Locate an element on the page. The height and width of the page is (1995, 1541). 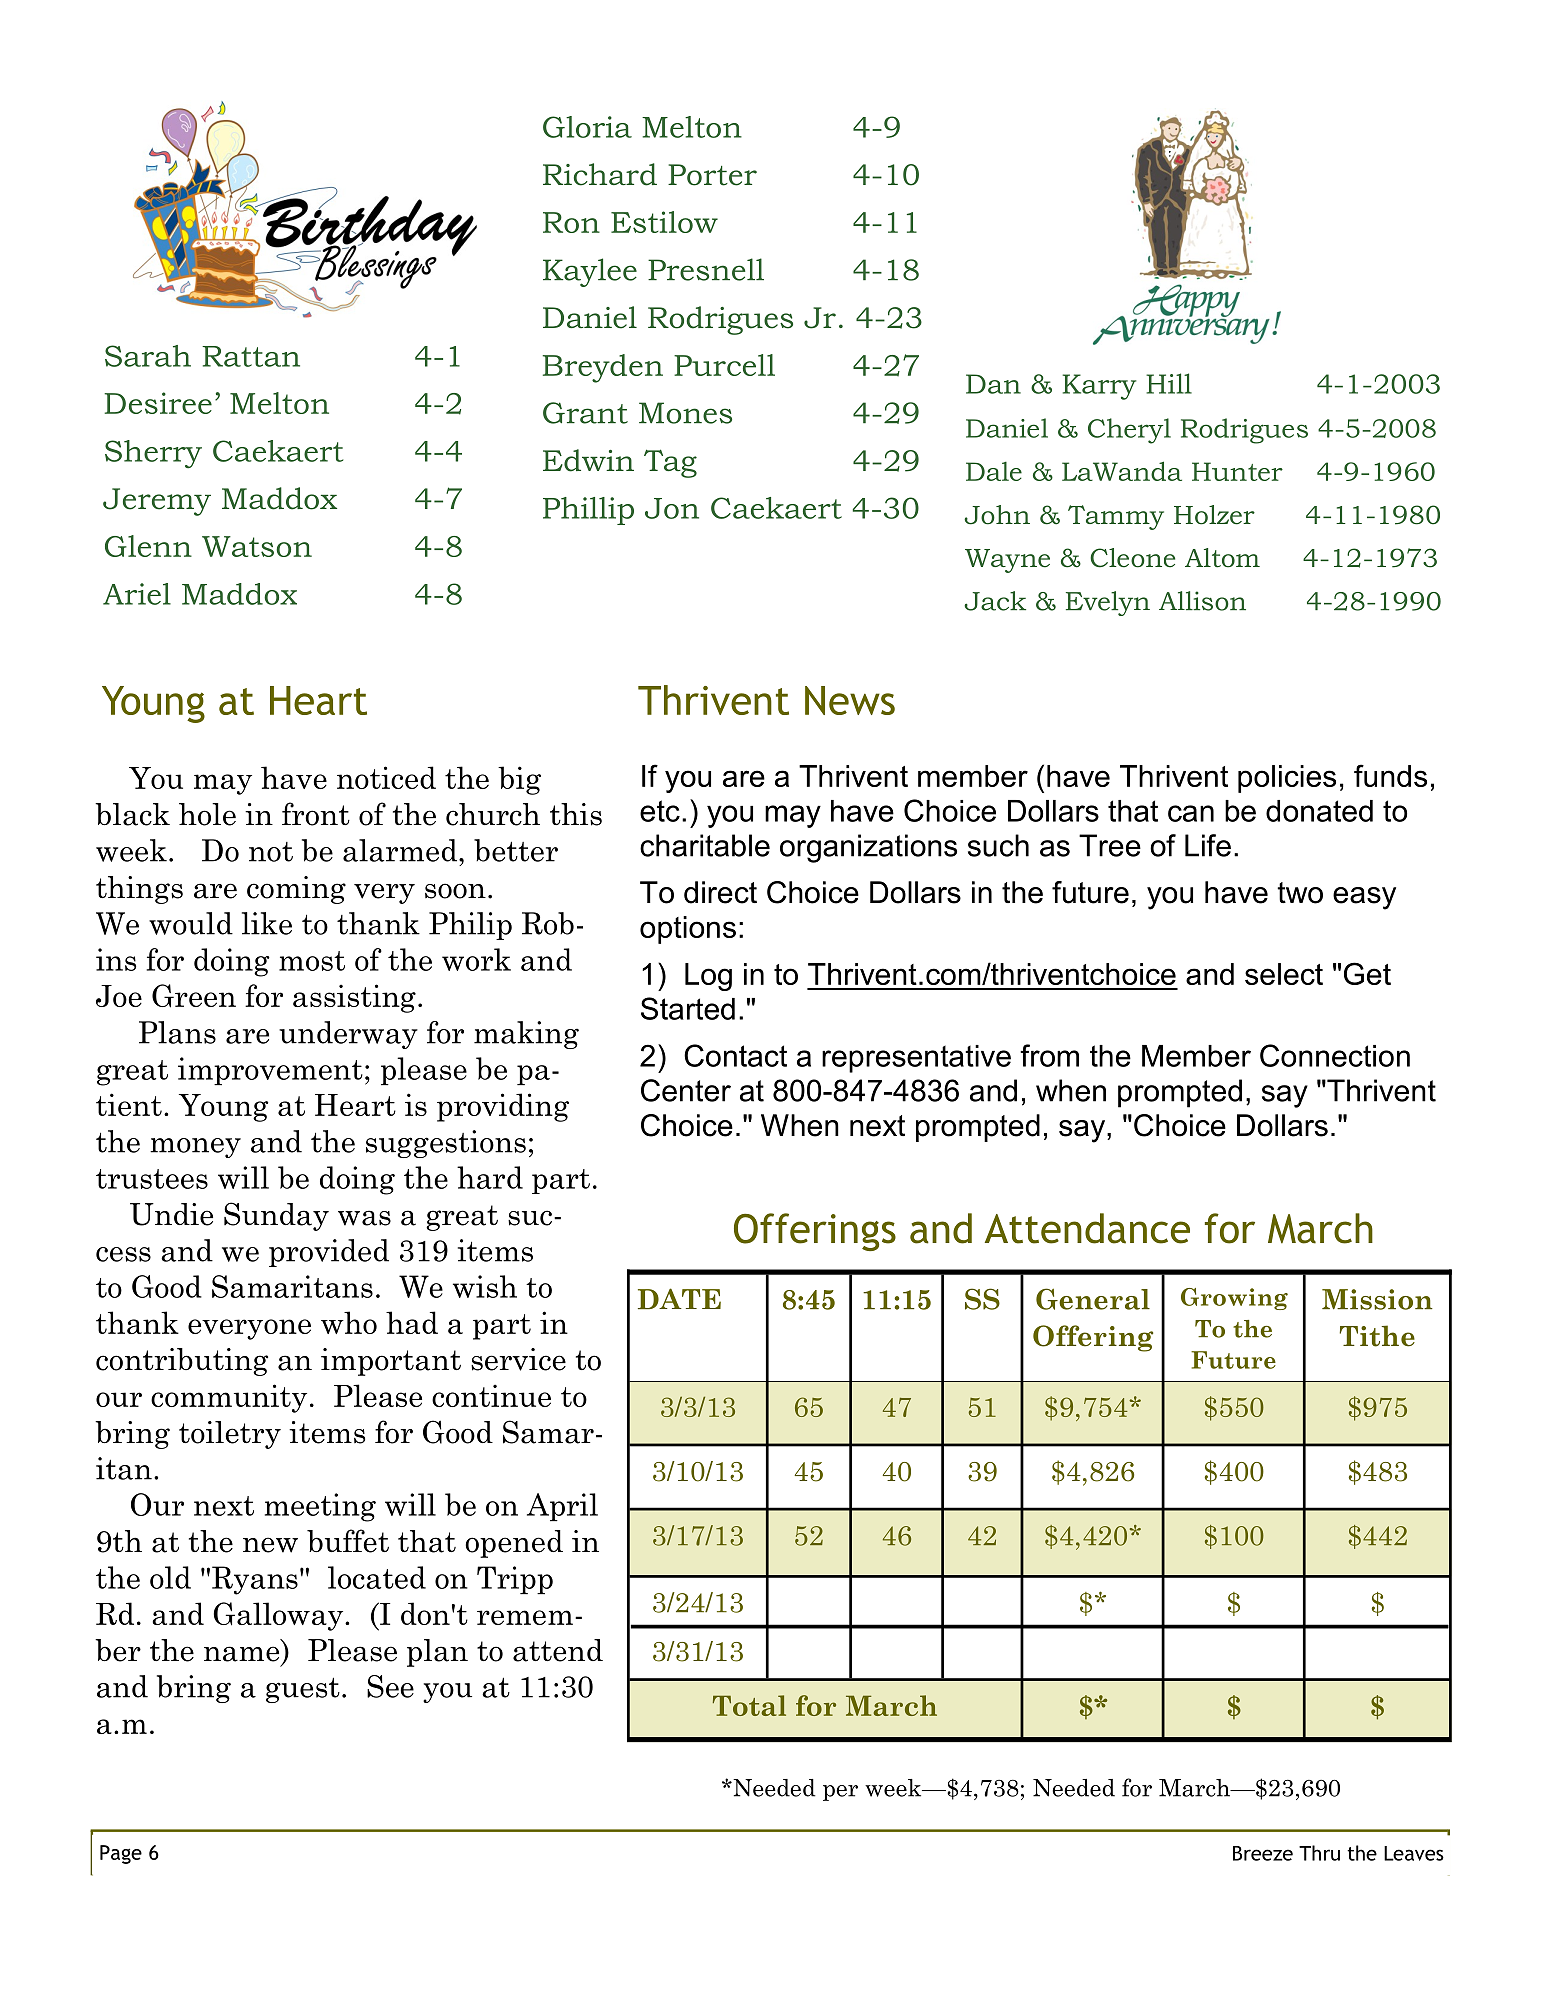
Porter is located at coordinates (712, 175).
